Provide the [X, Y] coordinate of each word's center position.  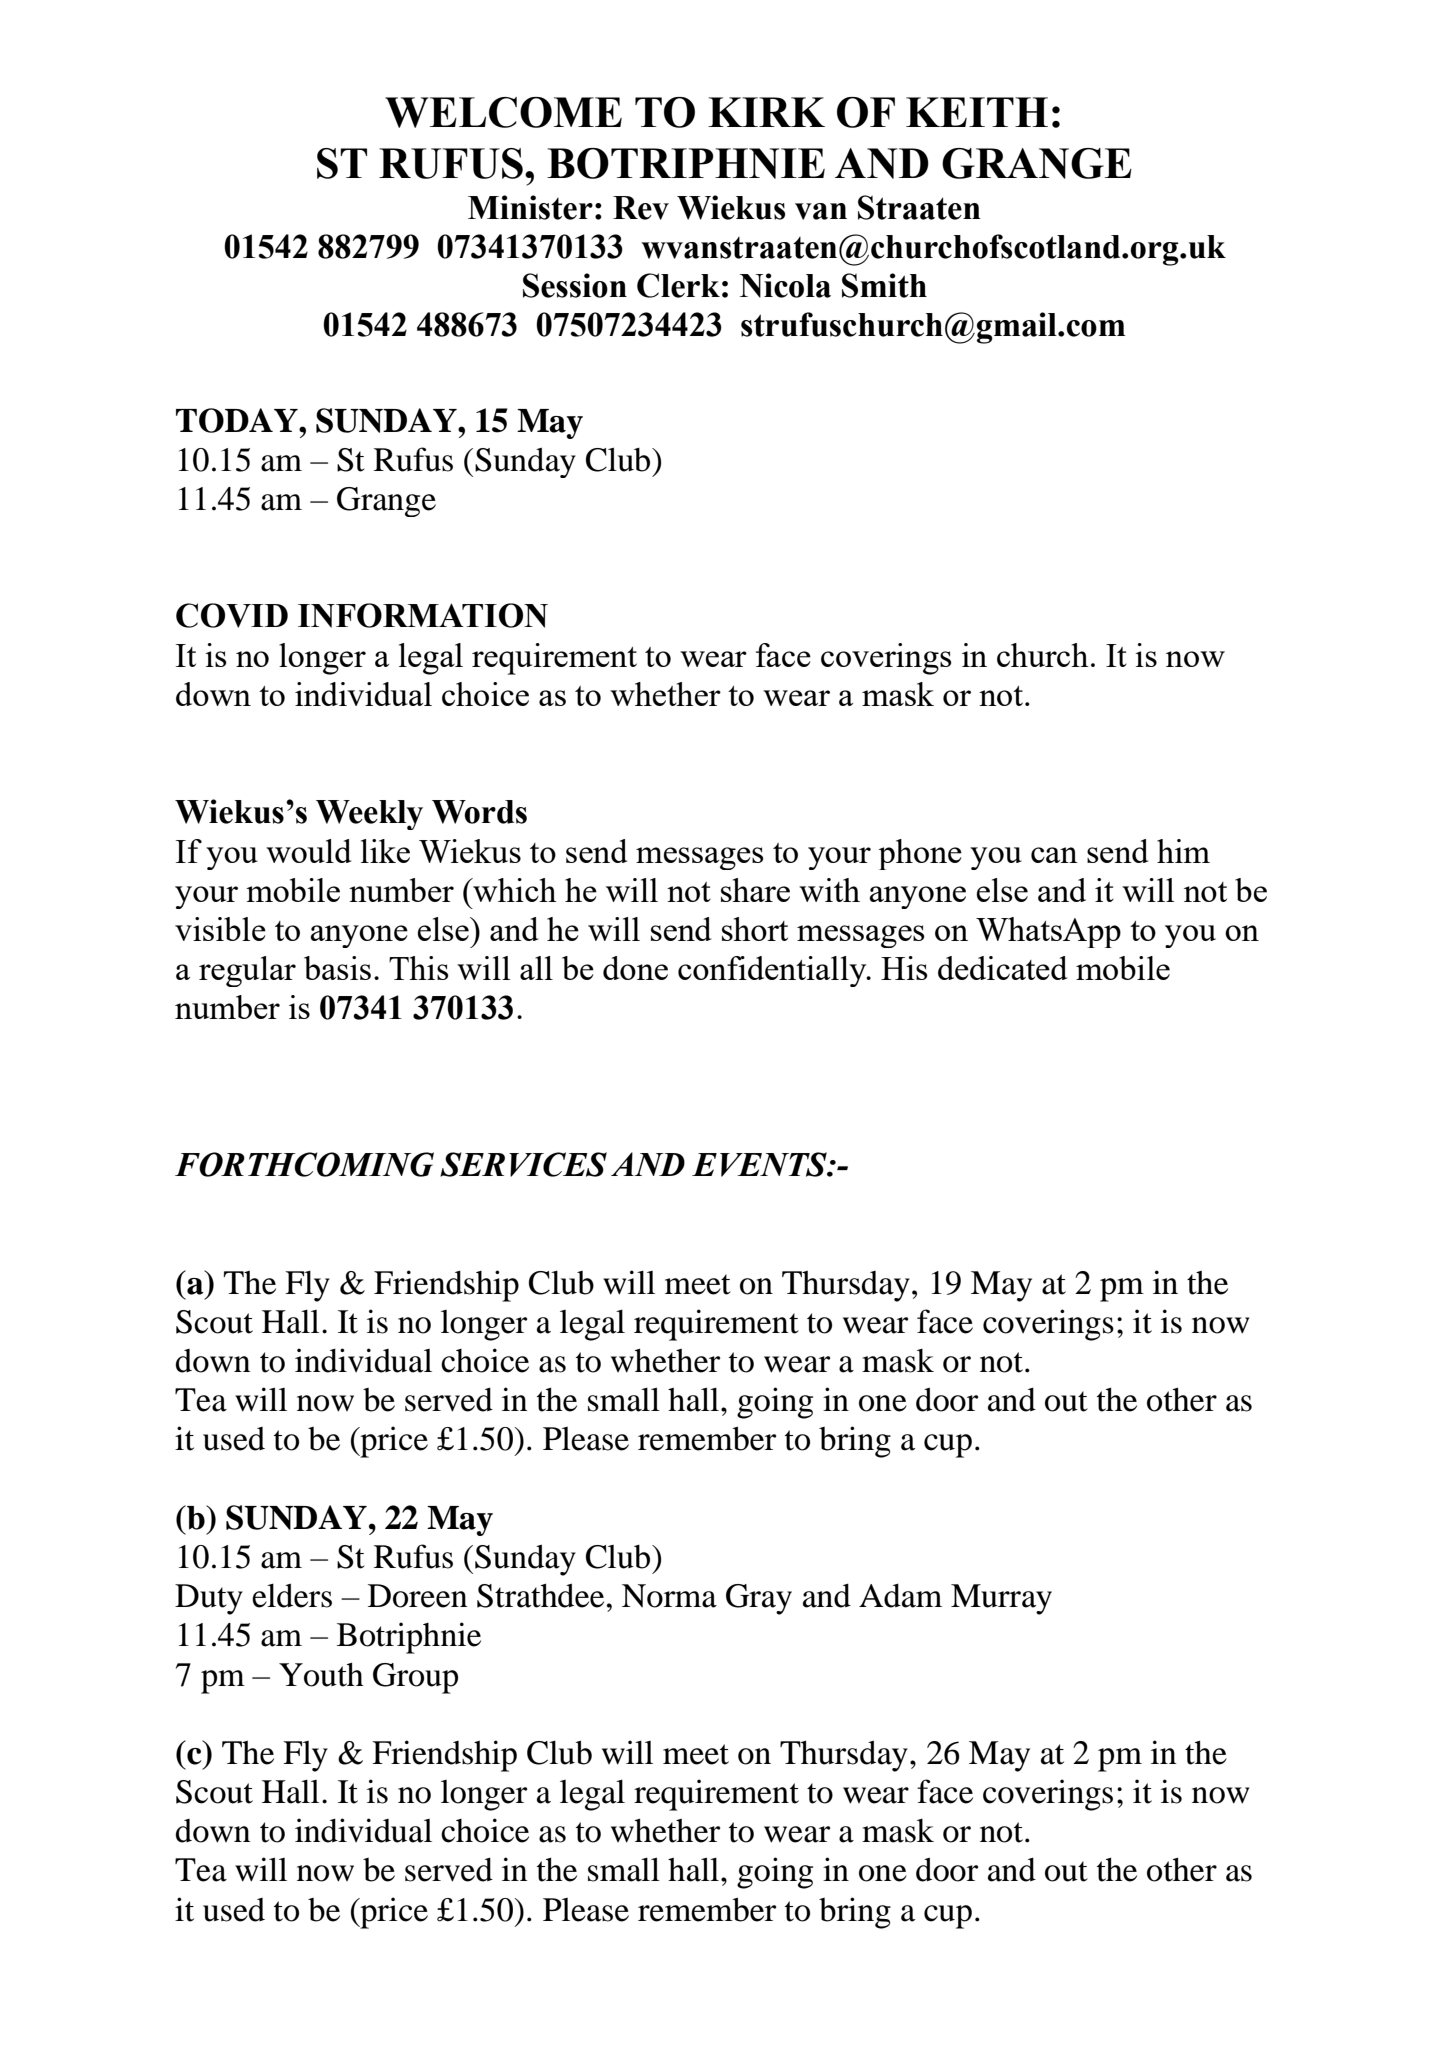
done [635, 968]
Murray [1001, 1599]
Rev [641, 208]
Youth [321, 1675]
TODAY [238, 420]
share [755, 890]
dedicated [1002, 968]
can [1054, 855]
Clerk [678, 285]
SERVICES [523, 1164]
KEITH [977, 112]
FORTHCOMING [304, 1164]
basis [337, 968]
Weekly [369, 815]
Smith [884, 285]
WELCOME [503, 112]
